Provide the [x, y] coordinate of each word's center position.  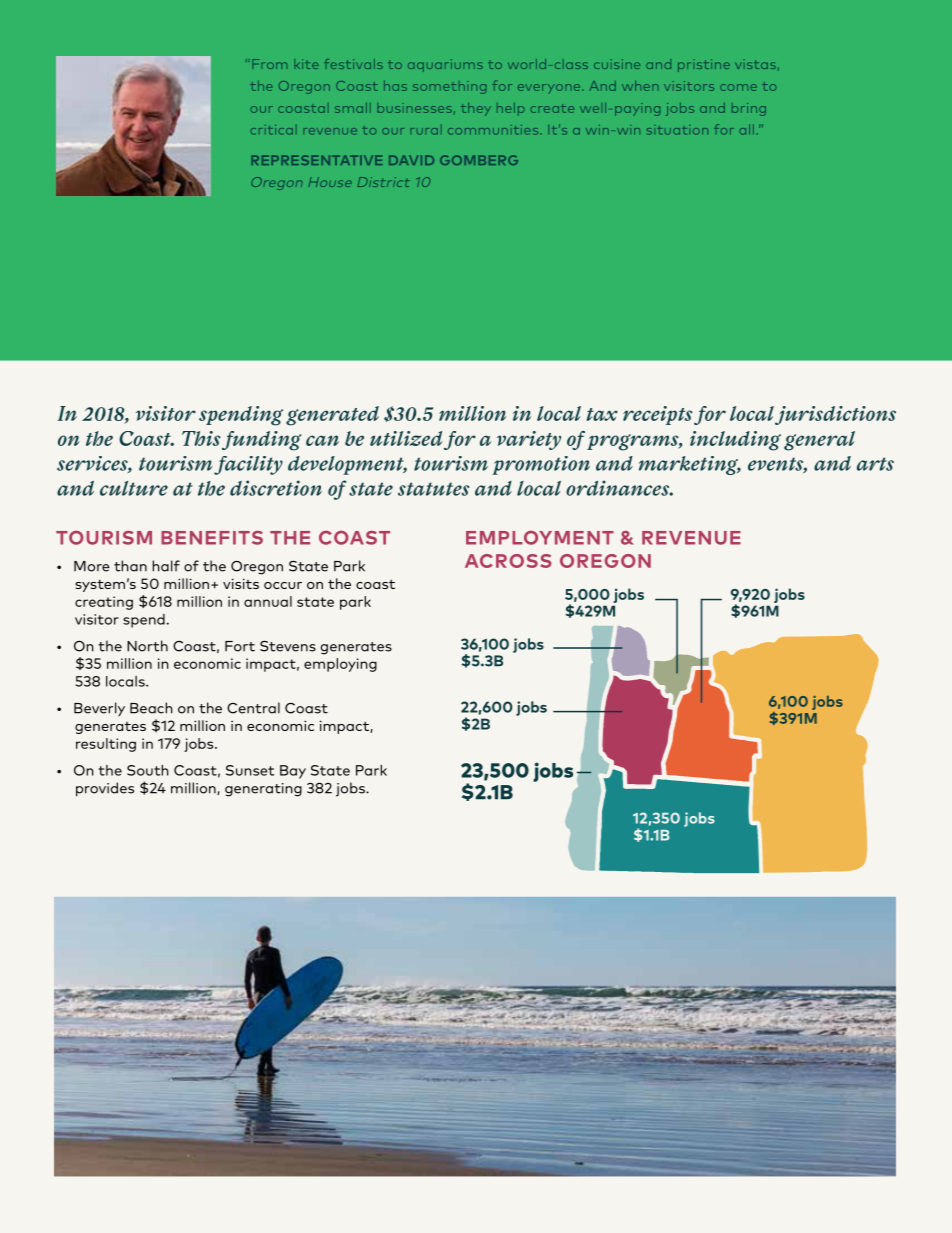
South [148, 770]
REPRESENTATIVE [316, 160]
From [269, 64]
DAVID [411, 160]
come [738, 87]
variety [529, 440]
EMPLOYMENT [540, 538]
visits [241, 583]
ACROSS [508, 561]
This [201, 438]
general [819, 441]
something [449, 87]
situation [677, 130]
